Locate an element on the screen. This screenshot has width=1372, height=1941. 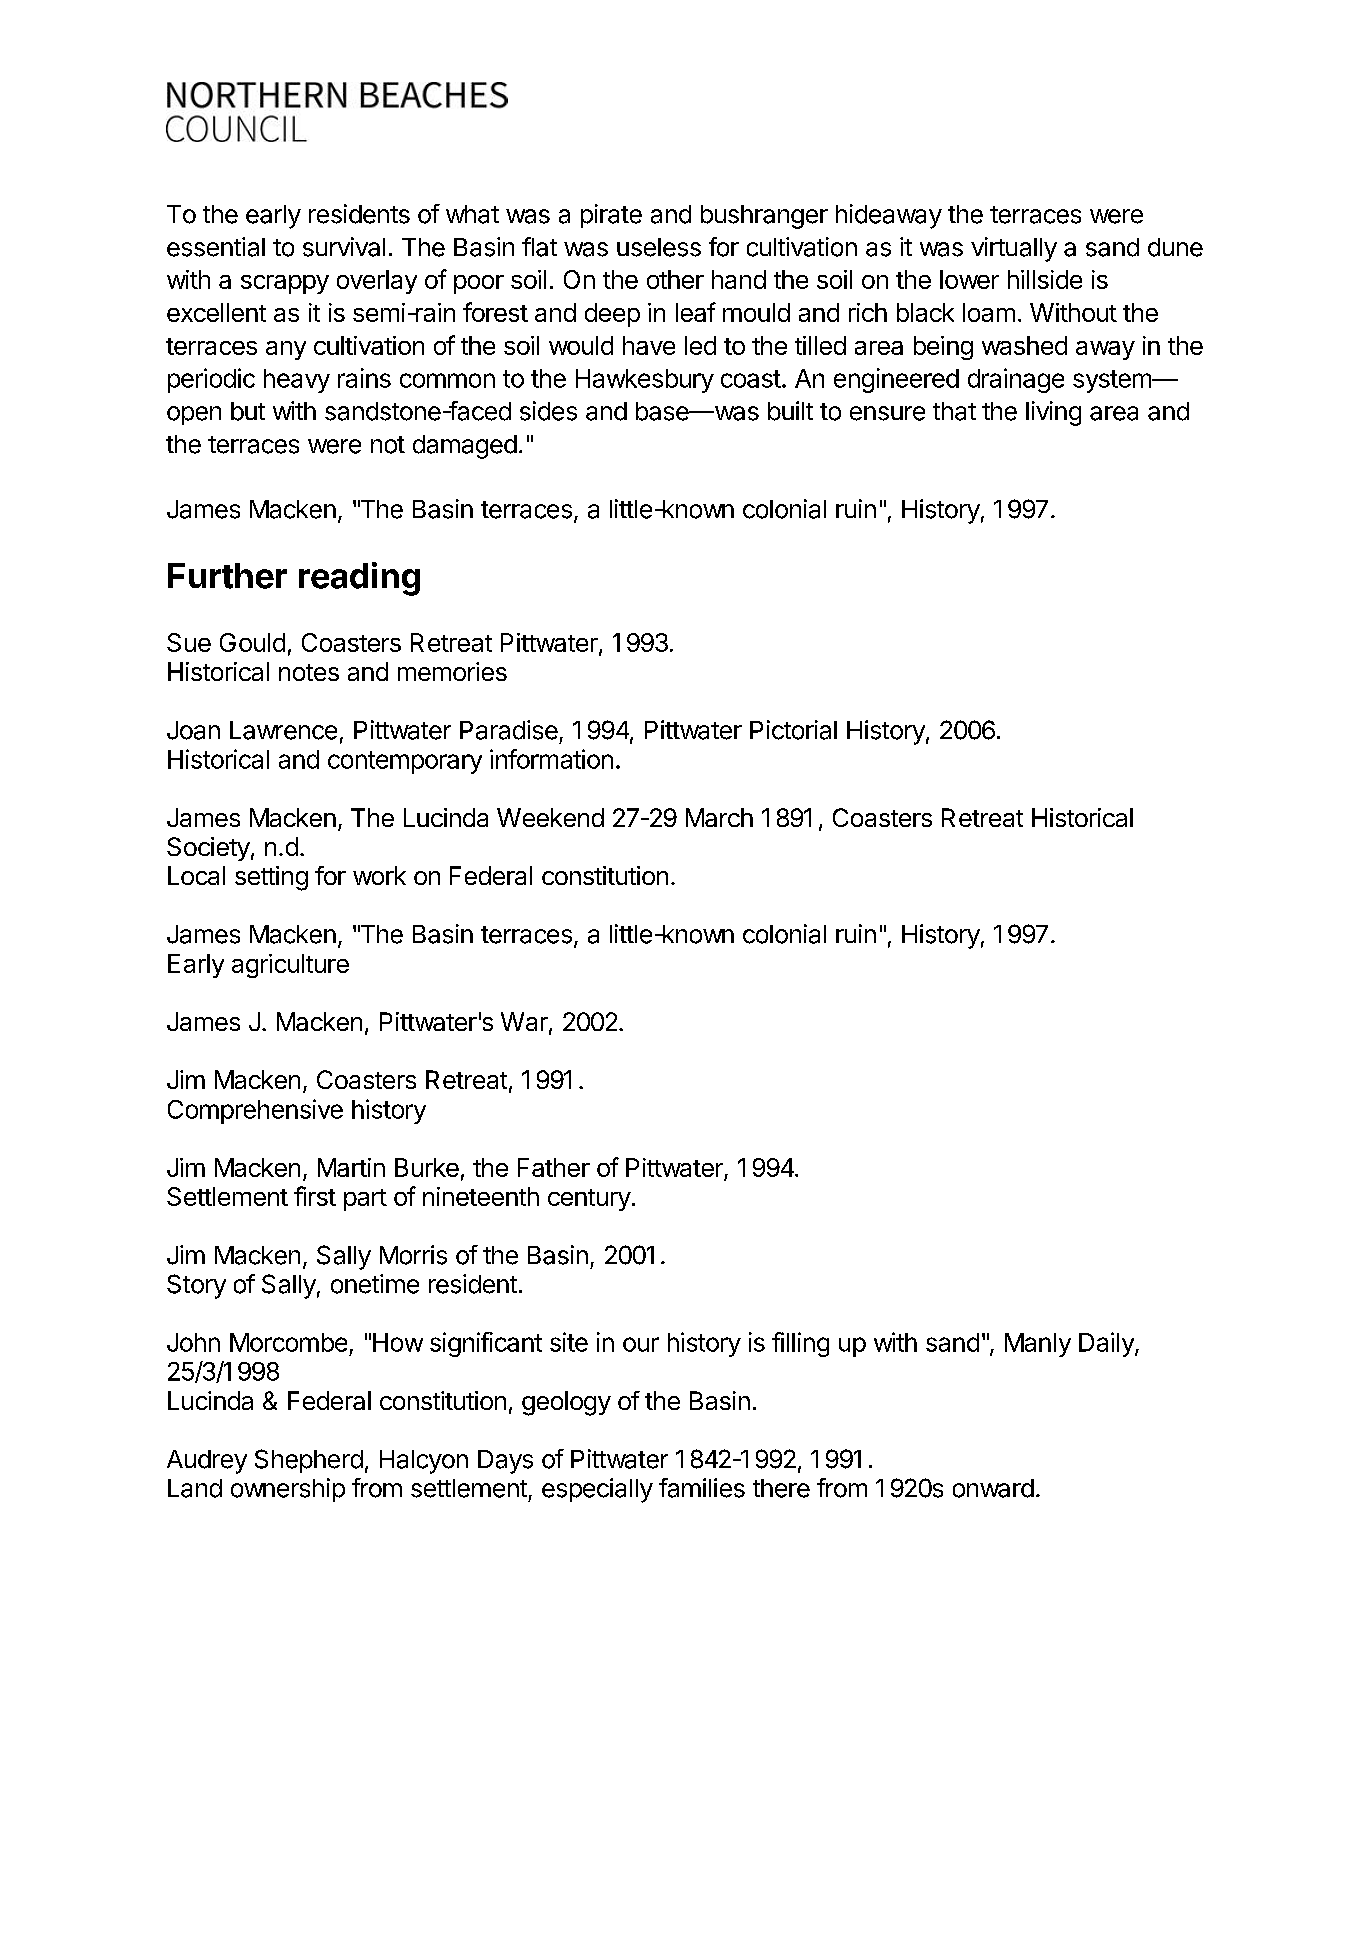
hillside is located at coordinates (1045, 279).
